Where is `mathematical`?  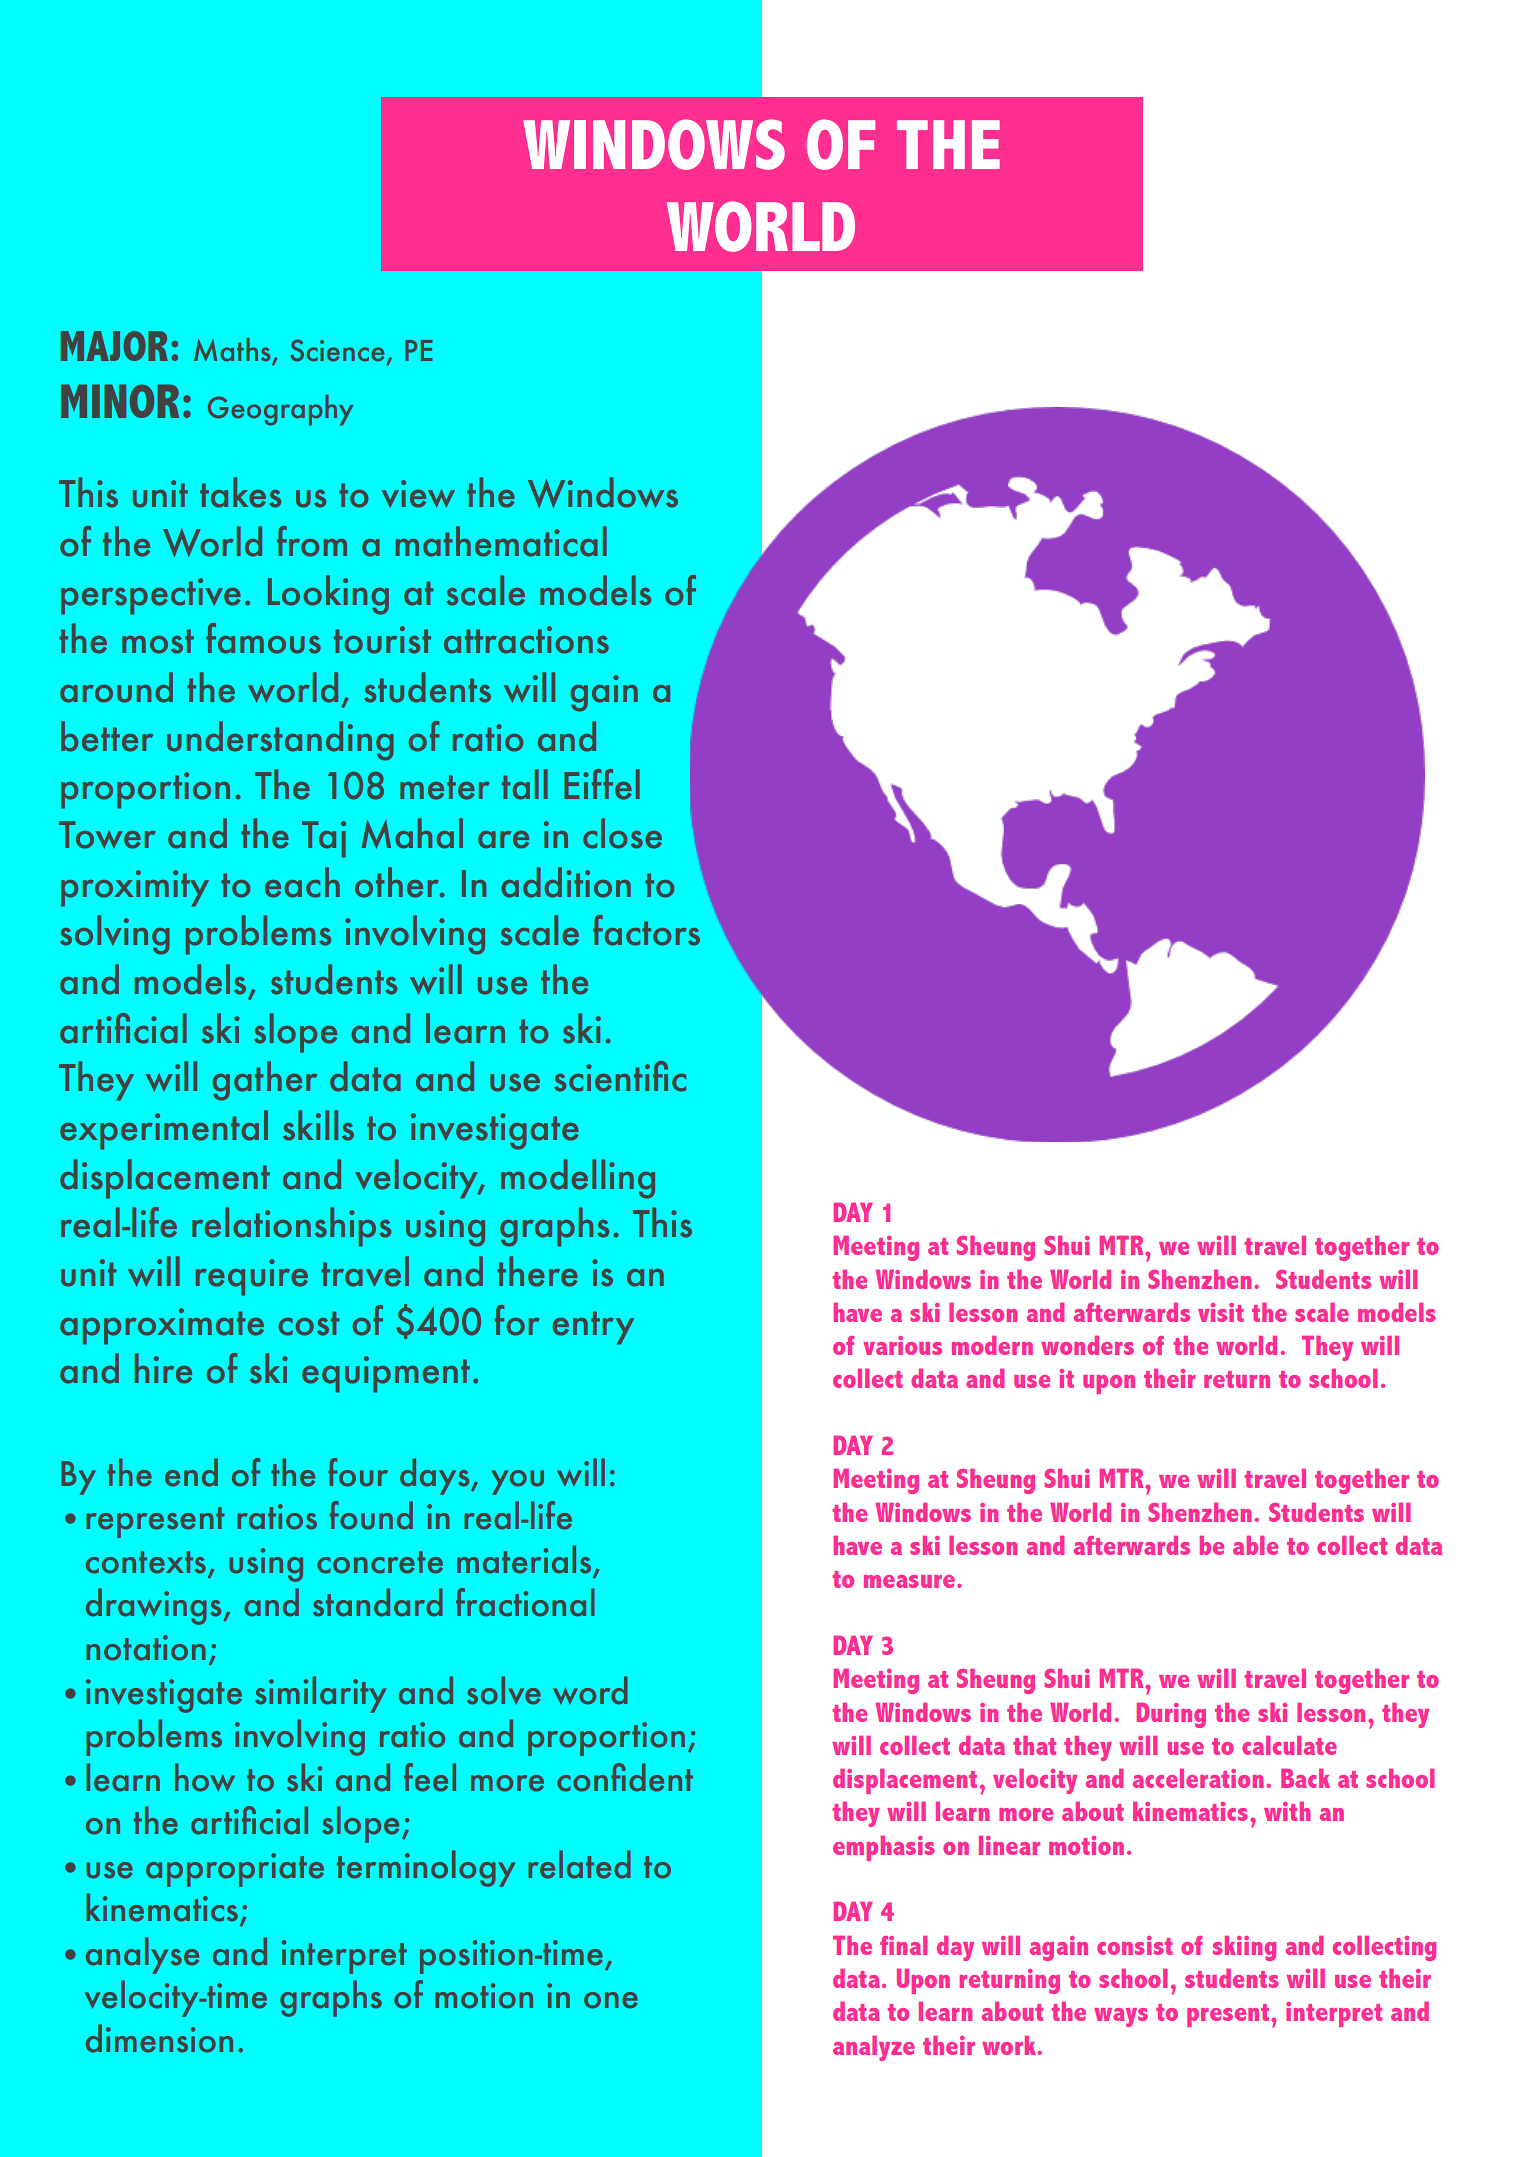 mathematical is located at coordinates (501, 541).
